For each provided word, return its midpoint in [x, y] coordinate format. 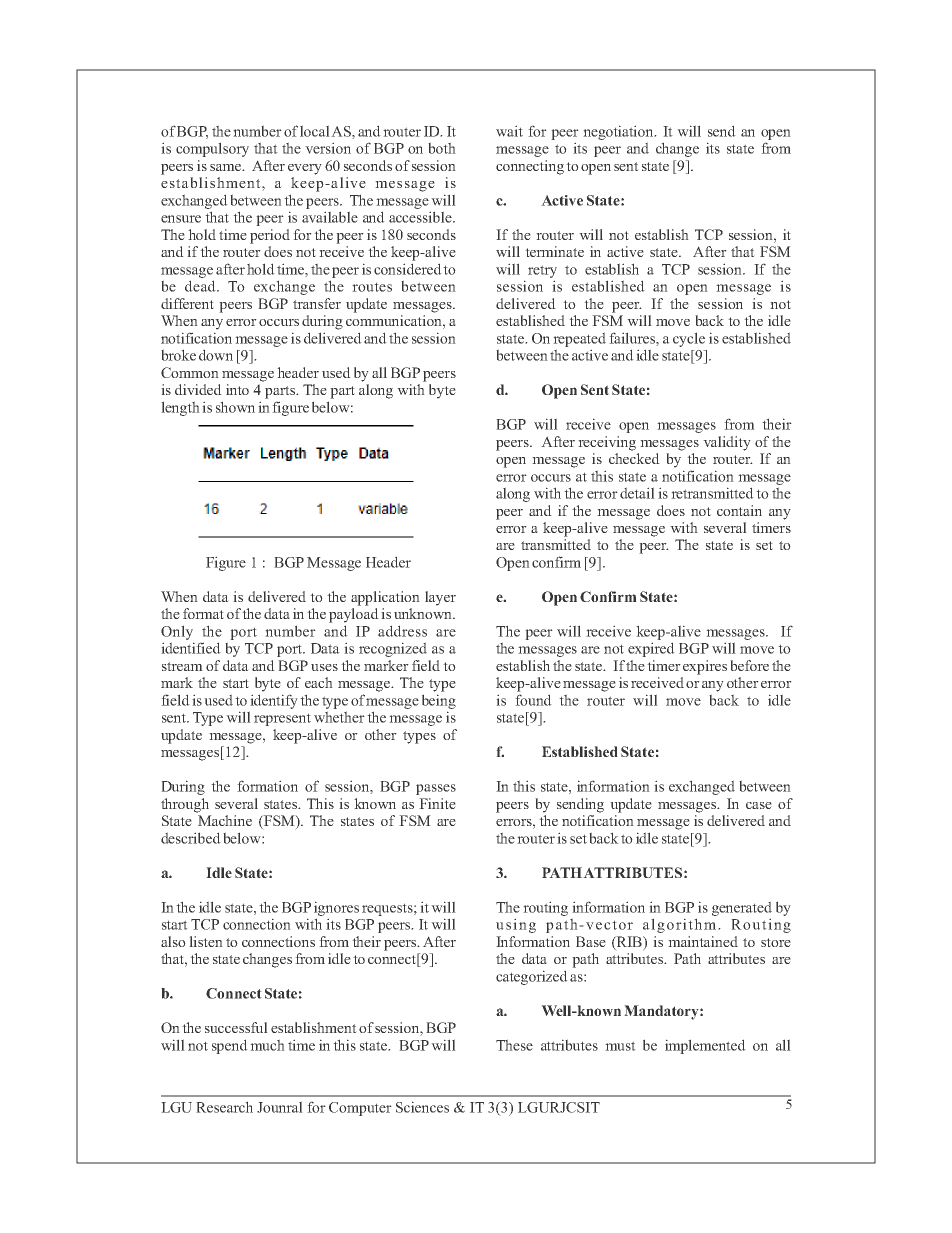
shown [235, 407]
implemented [705, 1046]
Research [224, 1107]
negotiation [619, 132]
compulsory [212, 149]
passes [436, 789]
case [759, 805]
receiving [607, 443]
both [442, 148]
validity [727, 443]
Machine [225, 820]
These [514, 1045]
